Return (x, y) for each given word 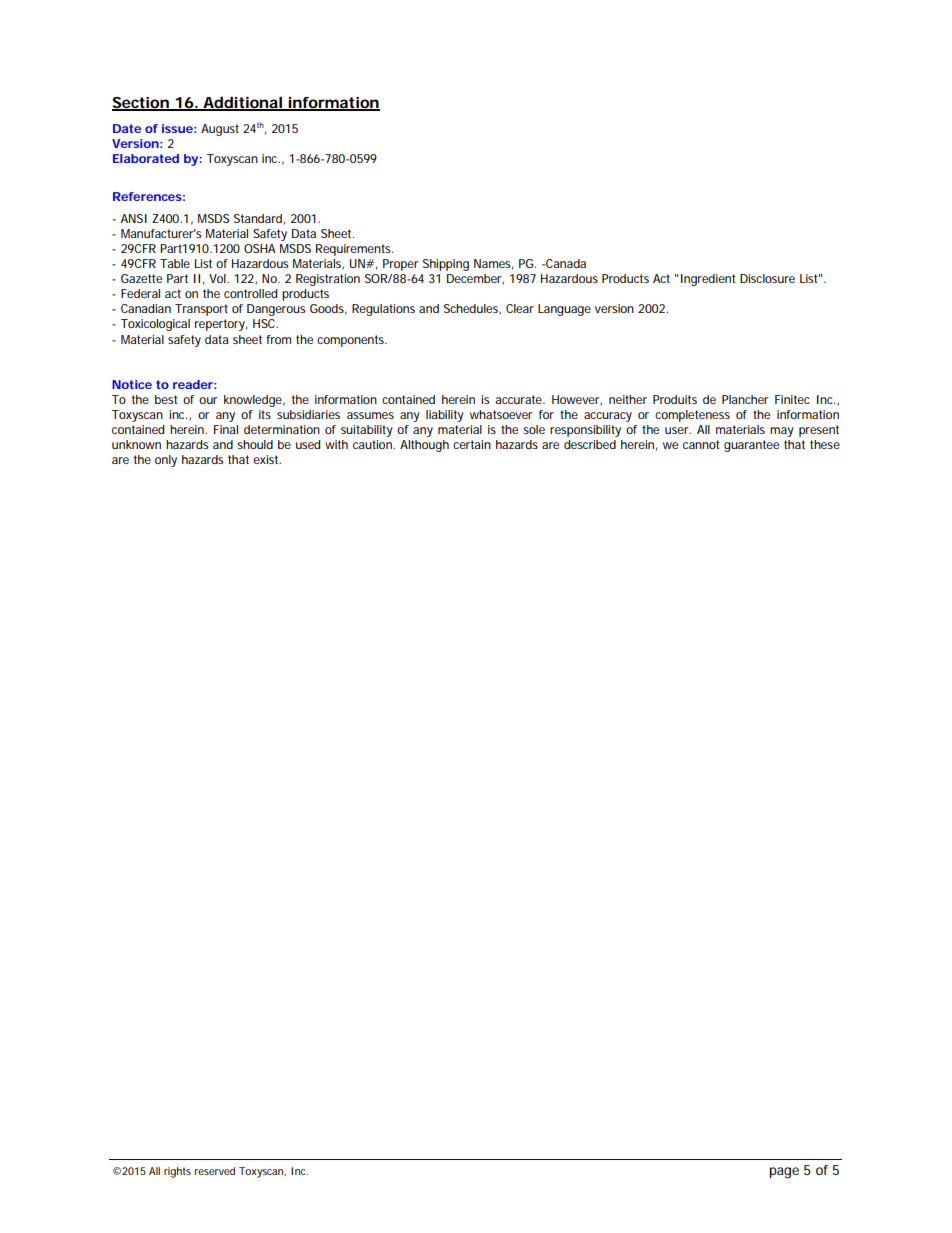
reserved (215, 1171)
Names (493, 264)
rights (177, 1172)
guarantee (751, 446)
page (784, 1173)
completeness (692, 416)
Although (424, 446)
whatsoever (501, 414)
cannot (701, 444)
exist (267, 459)
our (208, 400)
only (166, 461)
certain (472, 444)
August (220, 130)
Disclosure (767, 278)
